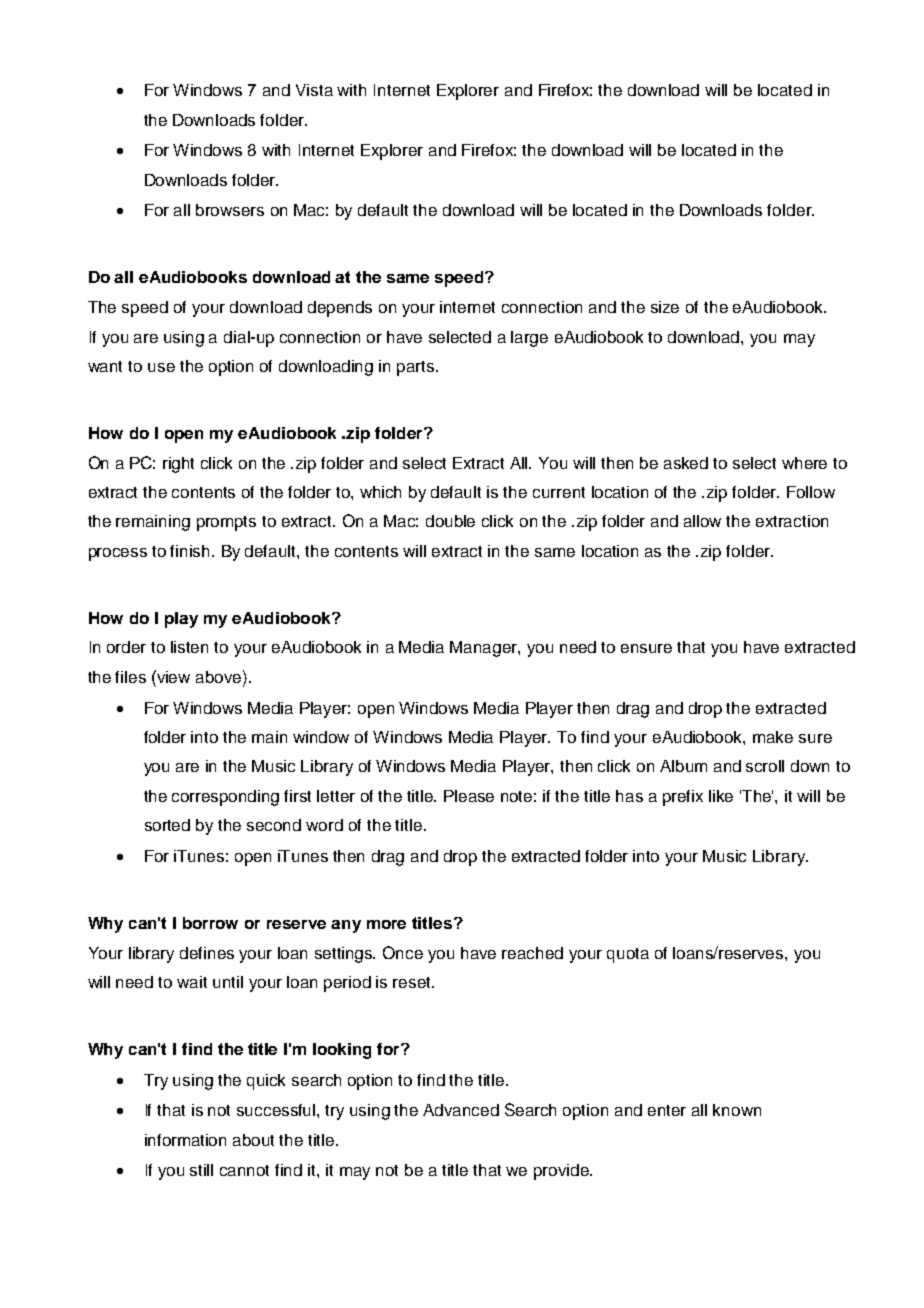  What do you see at coordinates (450, 521) in the screenshot?
I see `double` at bounding box center [450, 521].
